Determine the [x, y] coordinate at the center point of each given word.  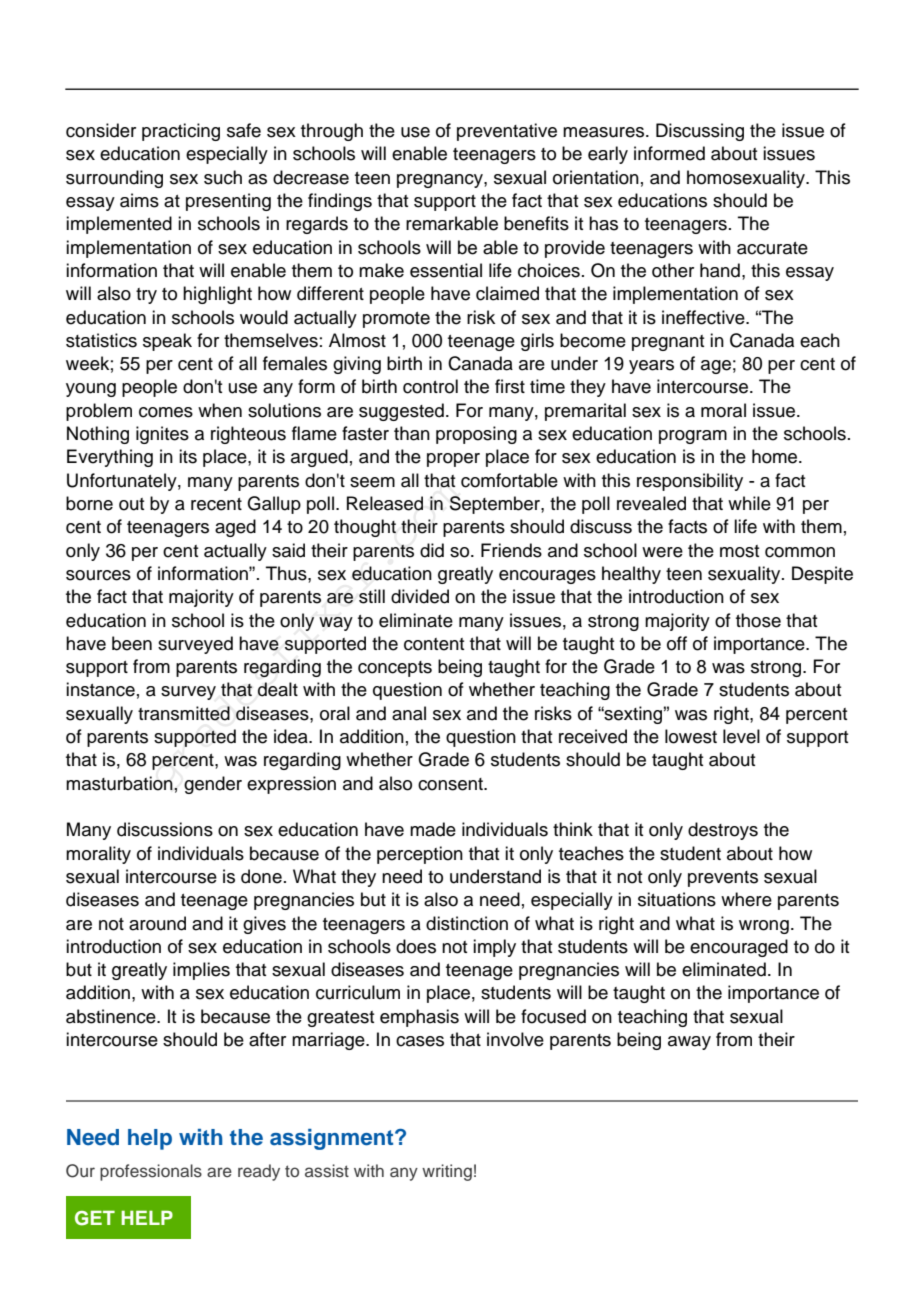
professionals [151, 1172]
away [689, 1043]
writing [447, 1172]
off [677, 643]
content [434, 644]
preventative [507, 132]
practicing [181, 132]
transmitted [184, 713]
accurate [772, 248]
